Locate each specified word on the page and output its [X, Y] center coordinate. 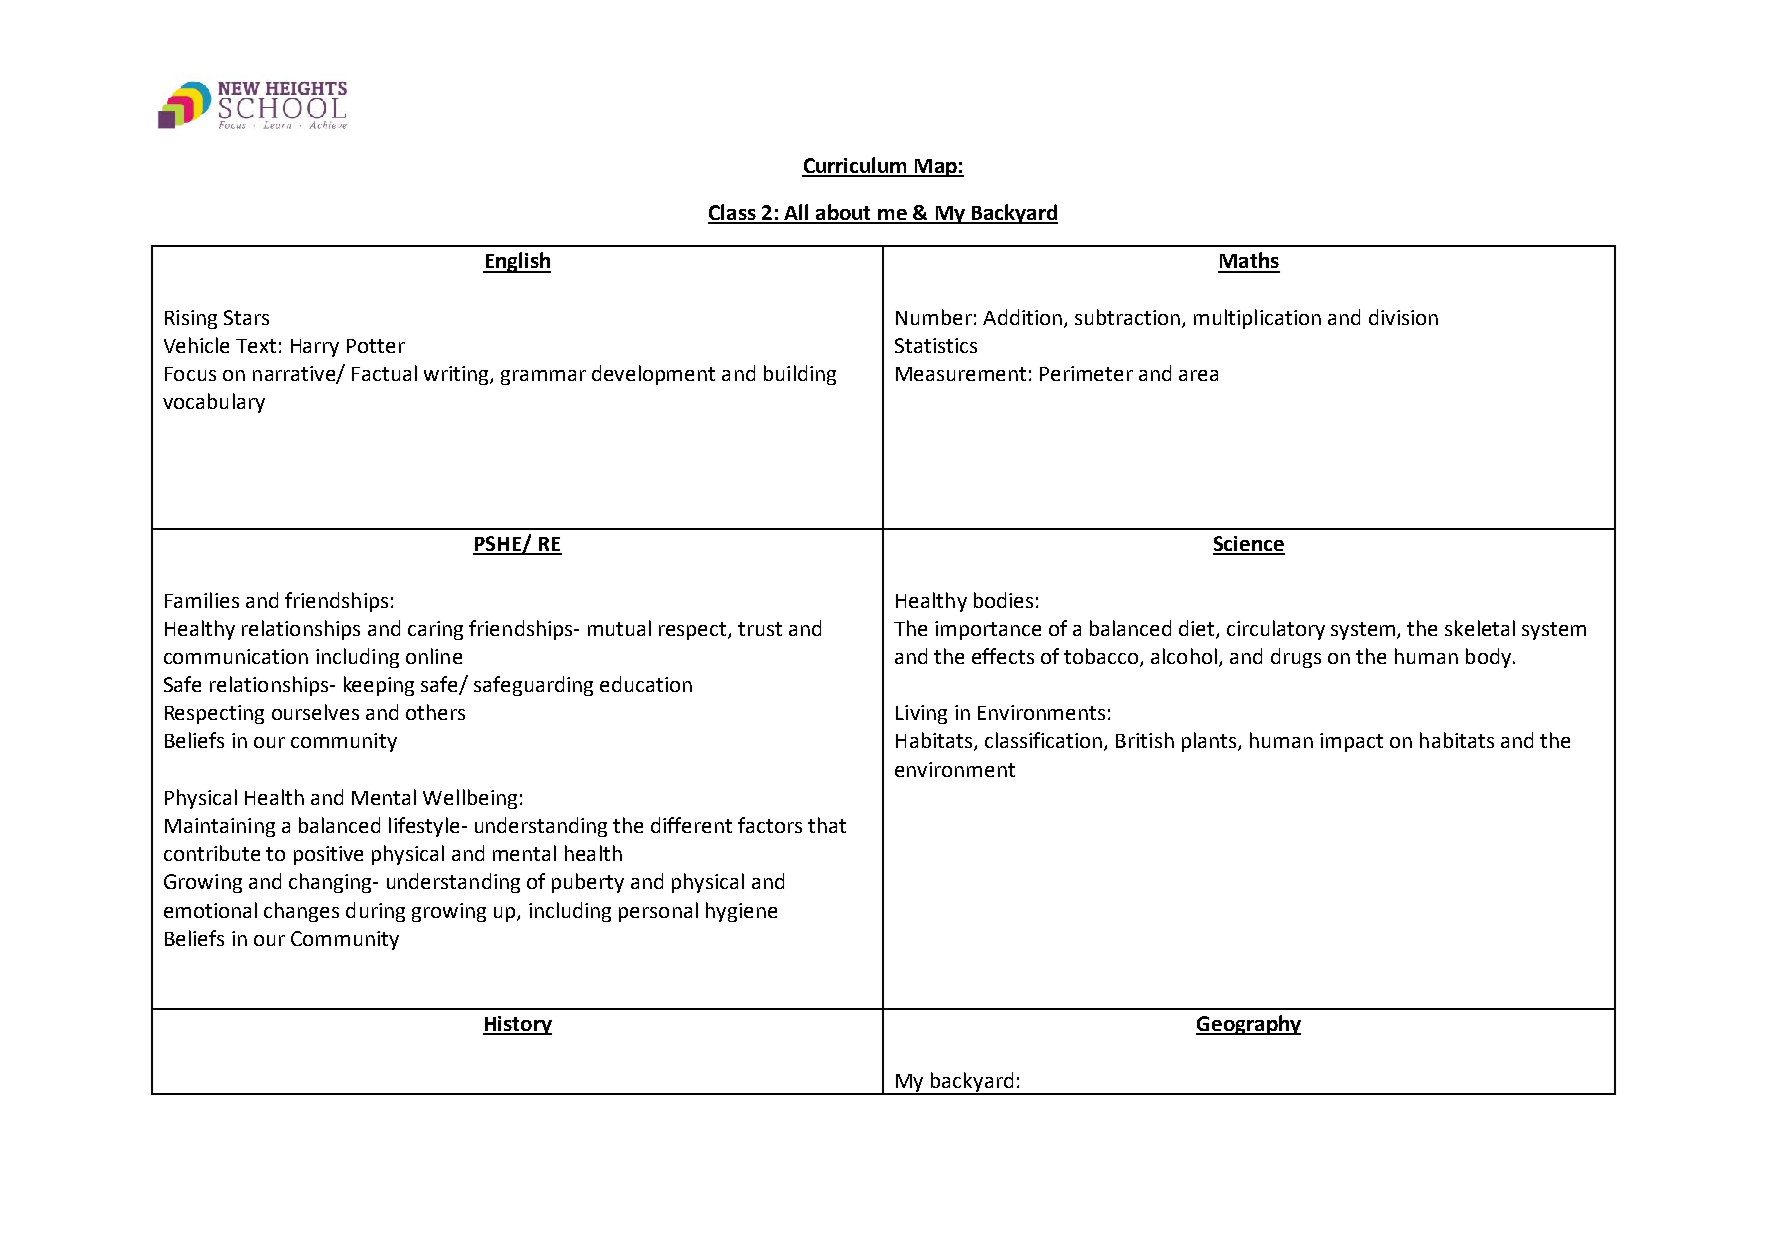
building [800, 375]
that [827, 825]
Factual [384, 373]
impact [1351, 742]
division [1403, 317]
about [843, 213]
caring [435, 630]
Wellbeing [470, 799]
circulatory [1276, 630]
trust [760, 629]
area [1198, 375]
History [517, 1025]
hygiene [741, 912]
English [517, 262]
